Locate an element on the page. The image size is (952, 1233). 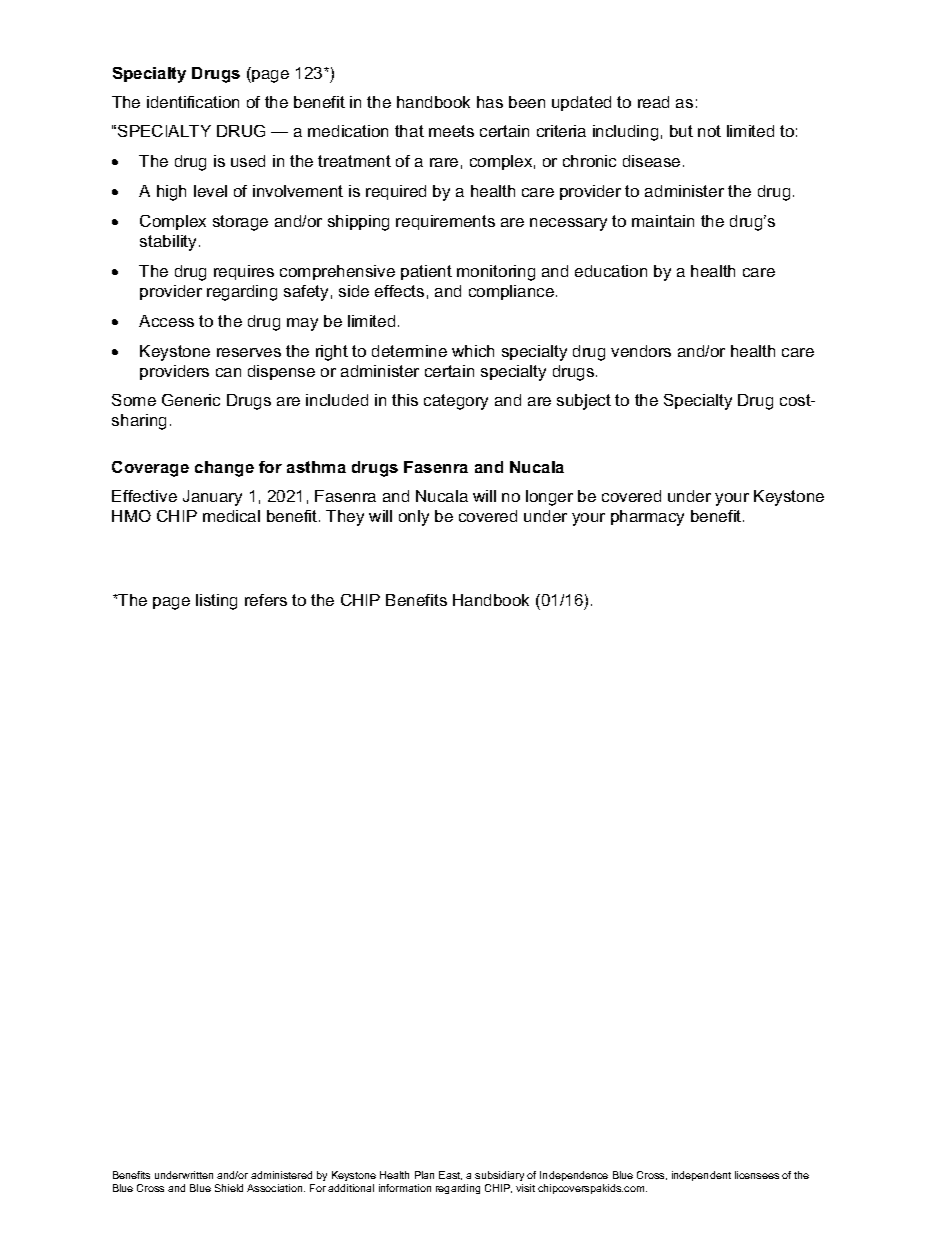
refers is located at coordinates (266, 600).
